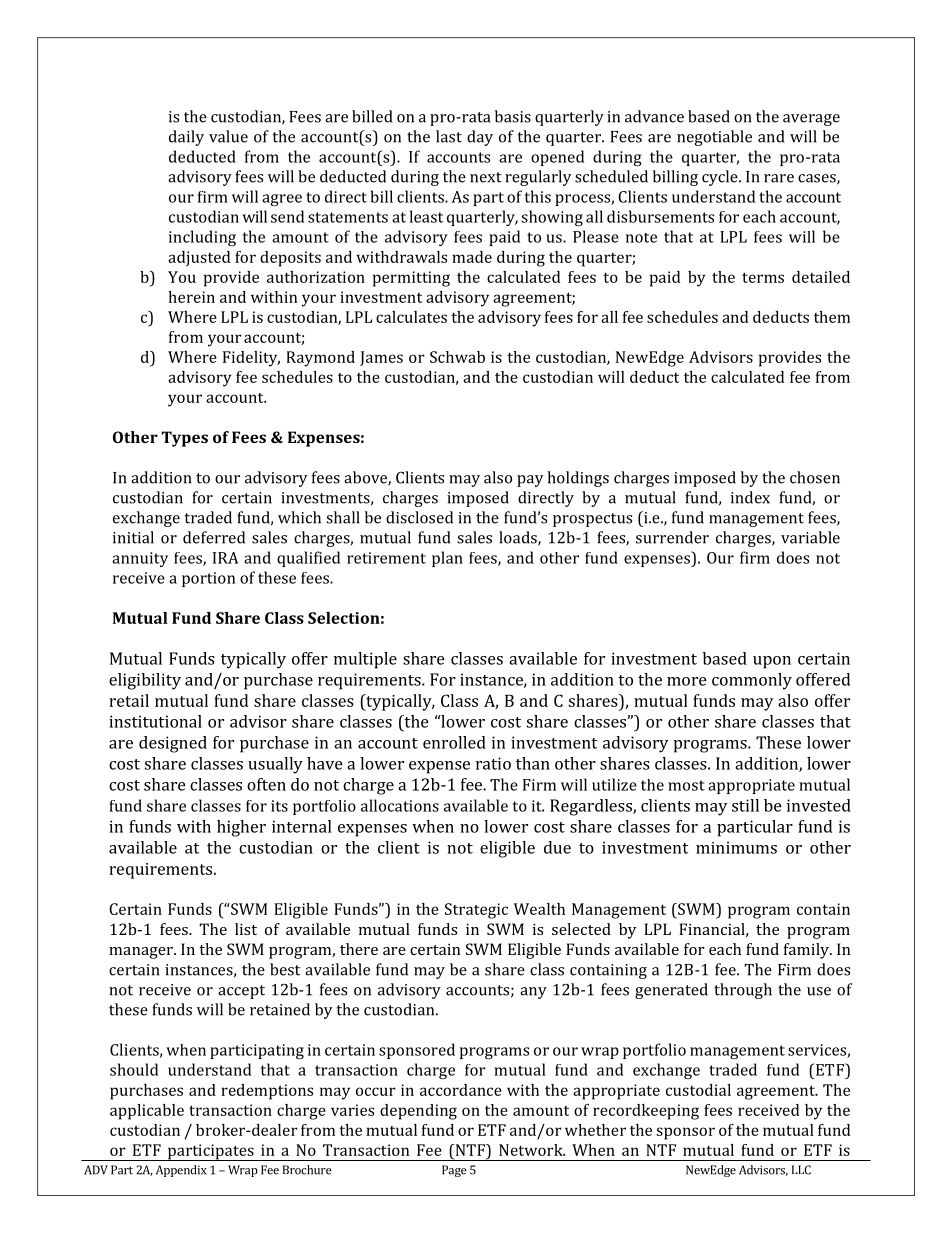 Image resolution: width=952 pixels, height=1233 pixels. What do you see at coordinates (365, 660) in the screenshot?
I see `multiple` at bounding box center [365, 660].
